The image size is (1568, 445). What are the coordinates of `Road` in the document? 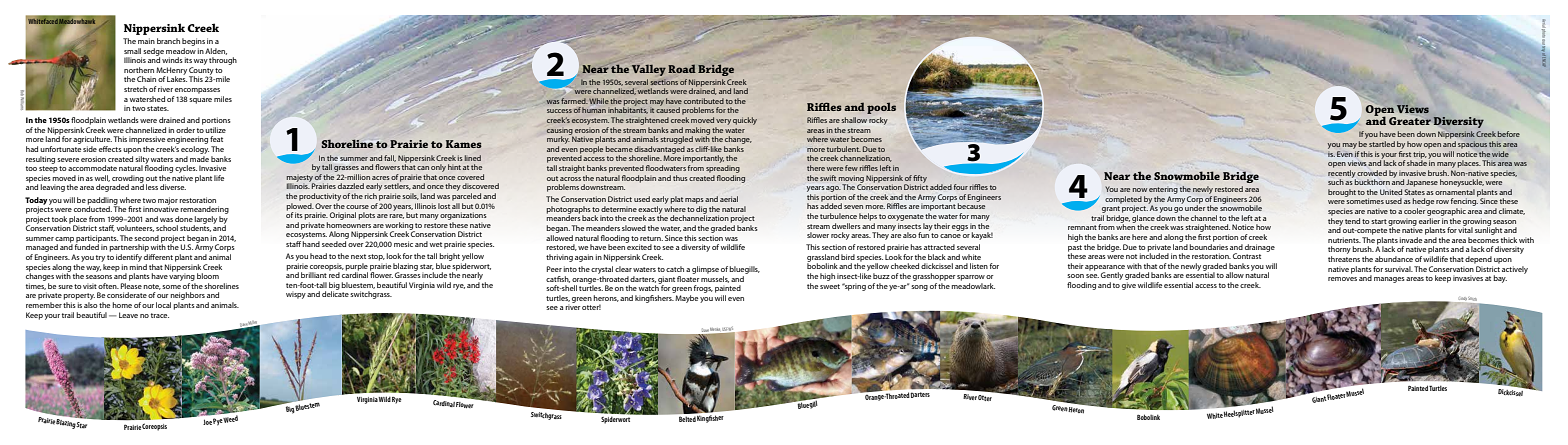 It's located at (682, 68).
